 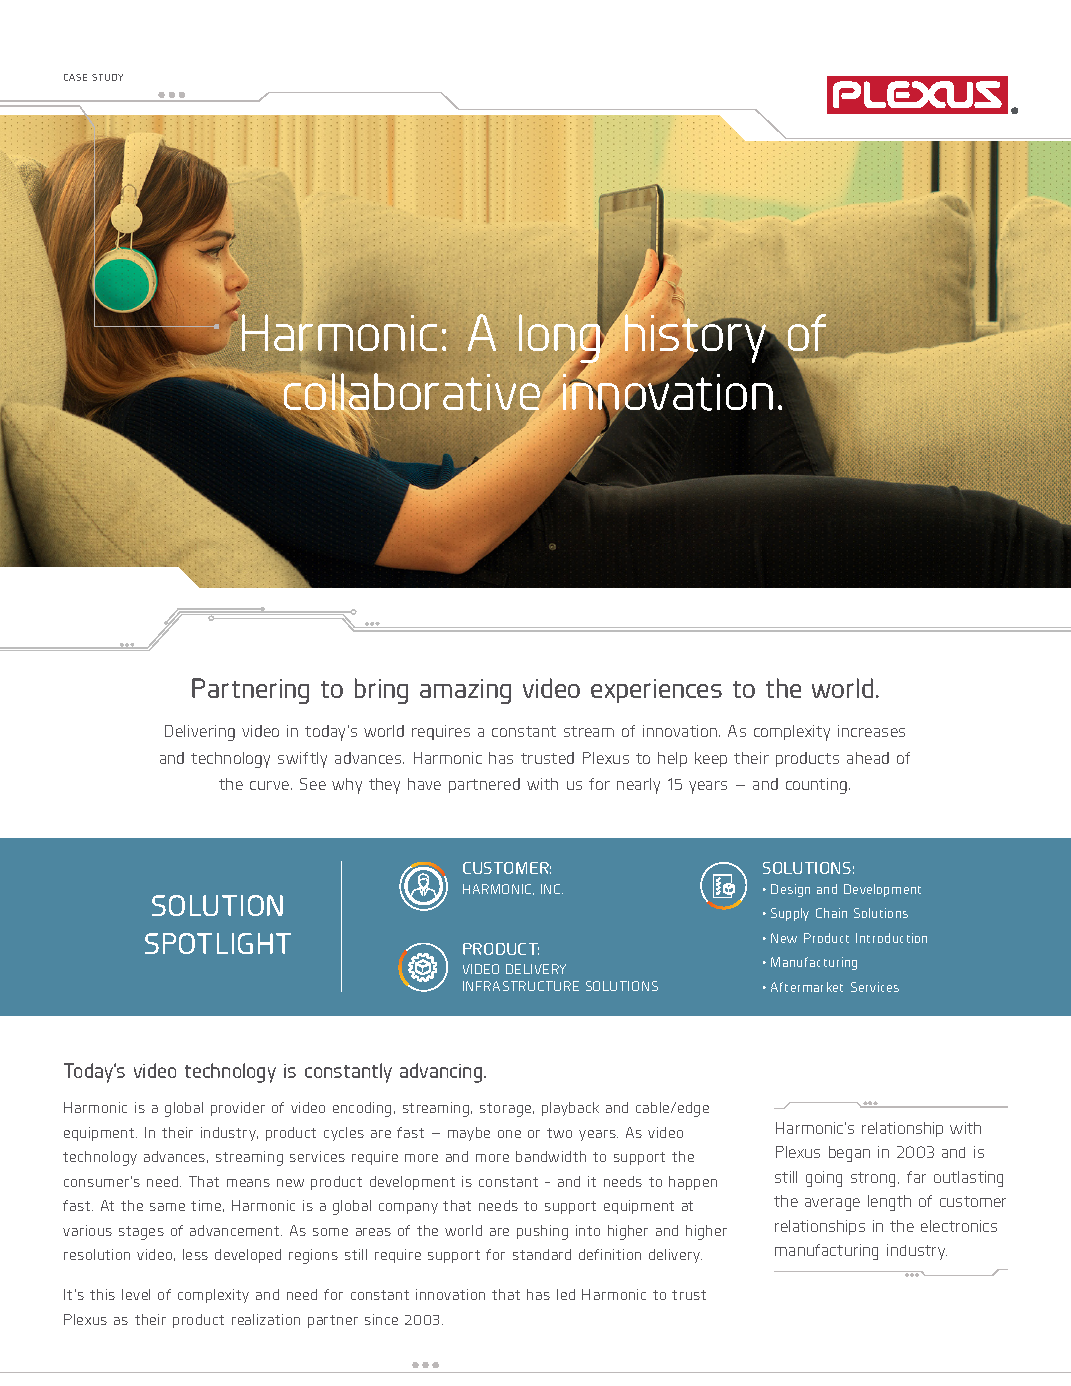 I want to click on experiences, so click(x=656, y=691).
